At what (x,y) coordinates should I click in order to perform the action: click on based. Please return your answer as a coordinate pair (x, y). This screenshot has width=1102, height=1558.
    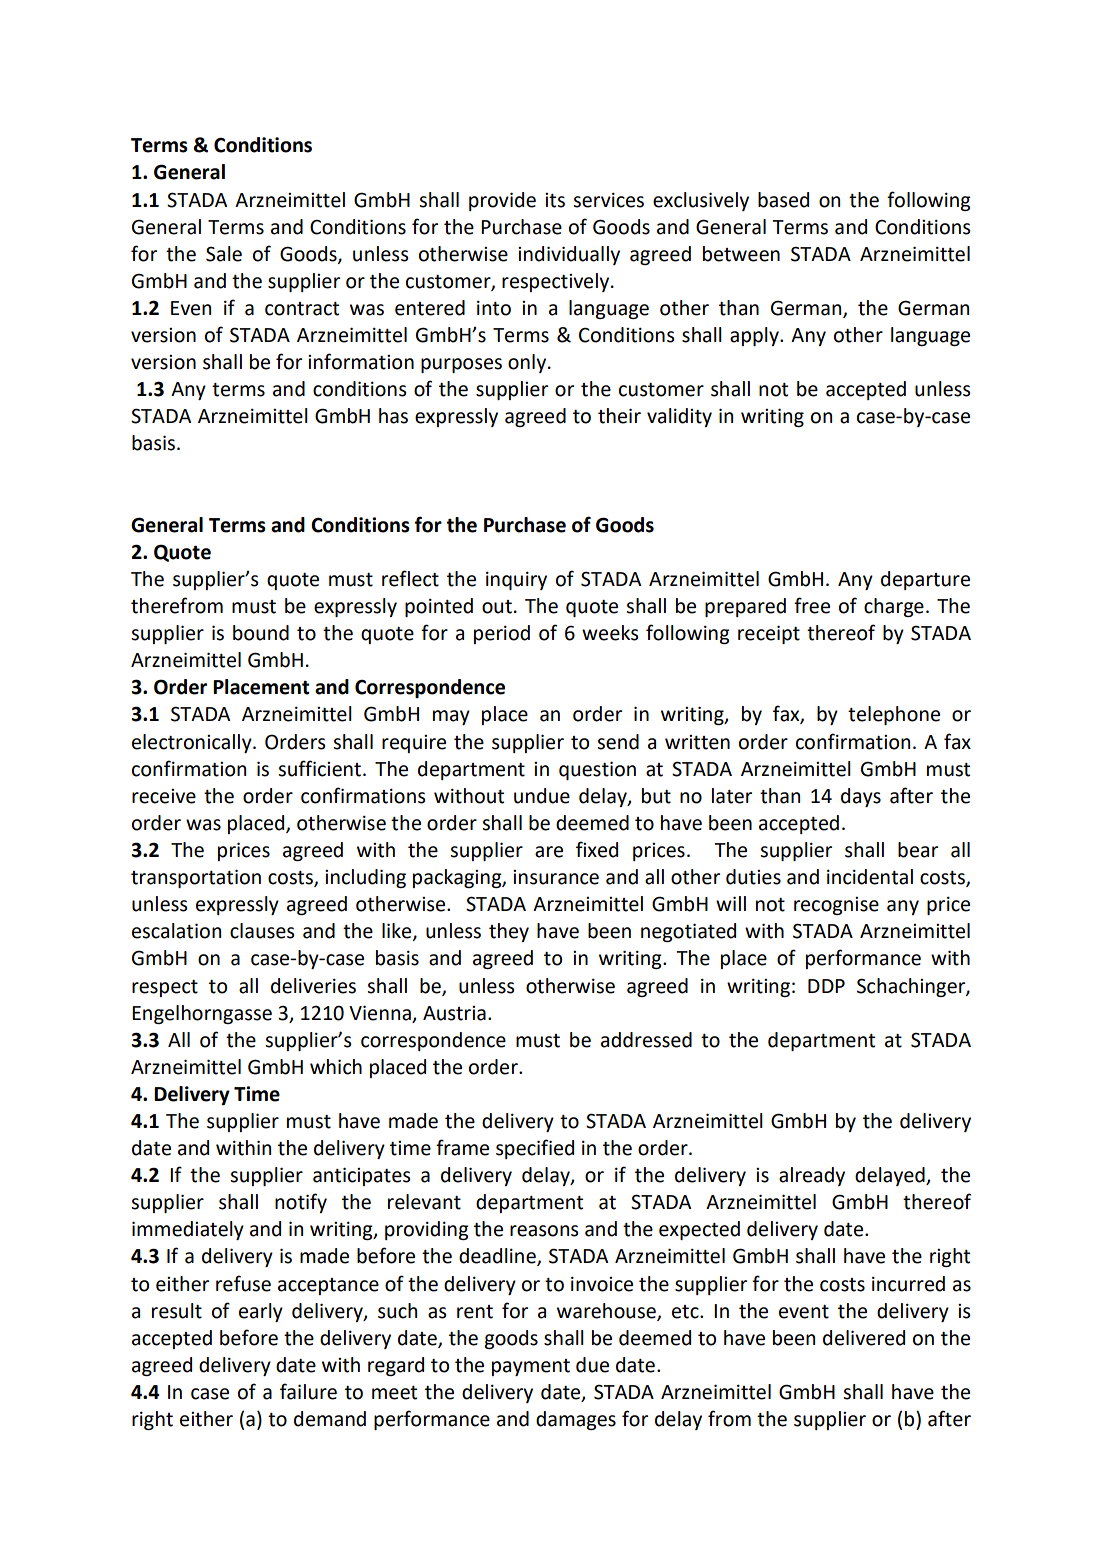
    Looking at the image, I should click on (783, 200).
